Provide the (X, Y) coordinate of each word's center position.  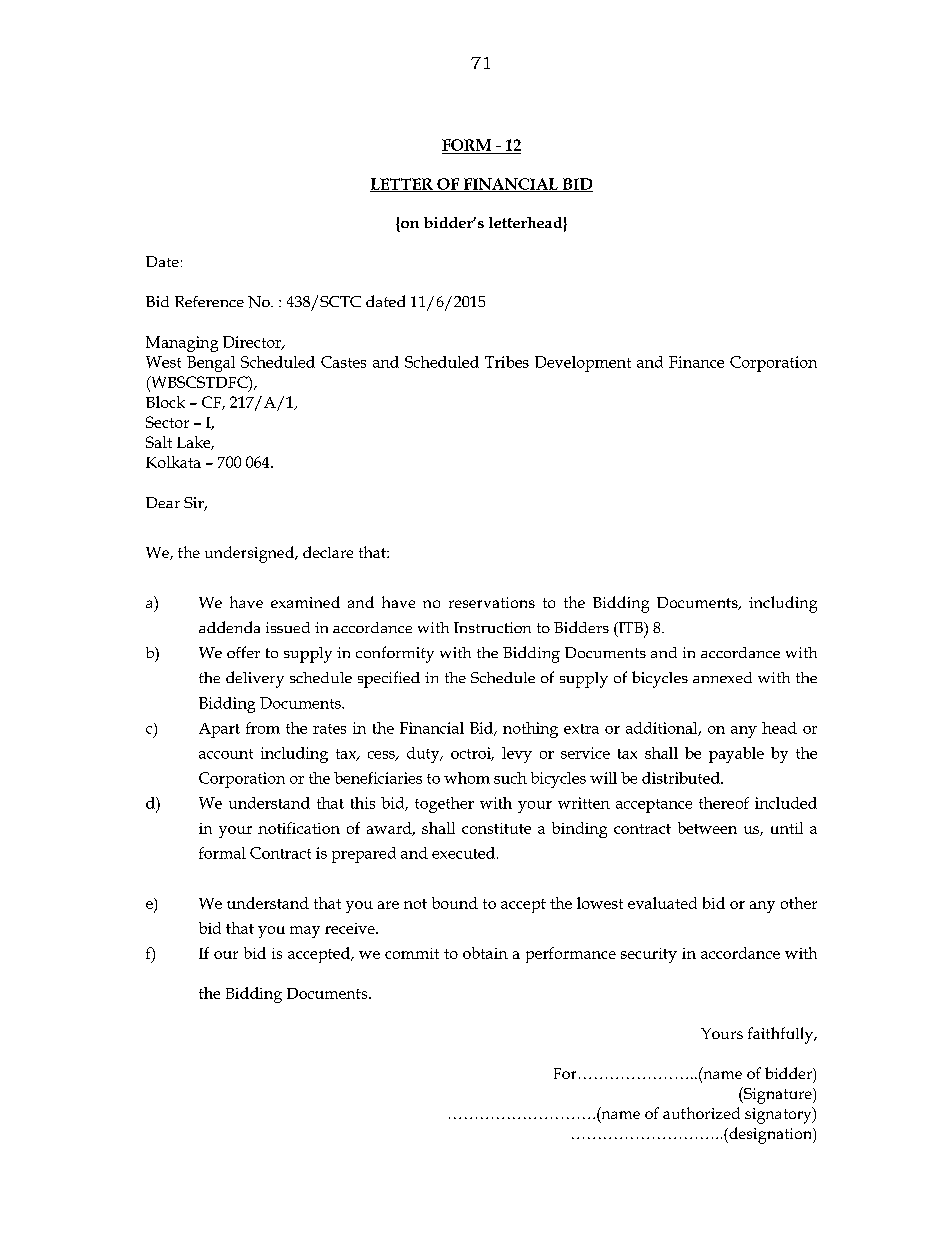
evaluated (662, 903)
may (305, 932)
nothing (530, 730)
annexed (722, 677)
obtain (485, 953)
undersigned (250, 554)
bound (455, 903)
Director (253, 343)
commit (412, 953)
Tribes (507, 362)
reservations (492, 602)
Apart (219, 730)
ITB (630, 629)
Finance (696, 362)
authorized (701, 1113)
